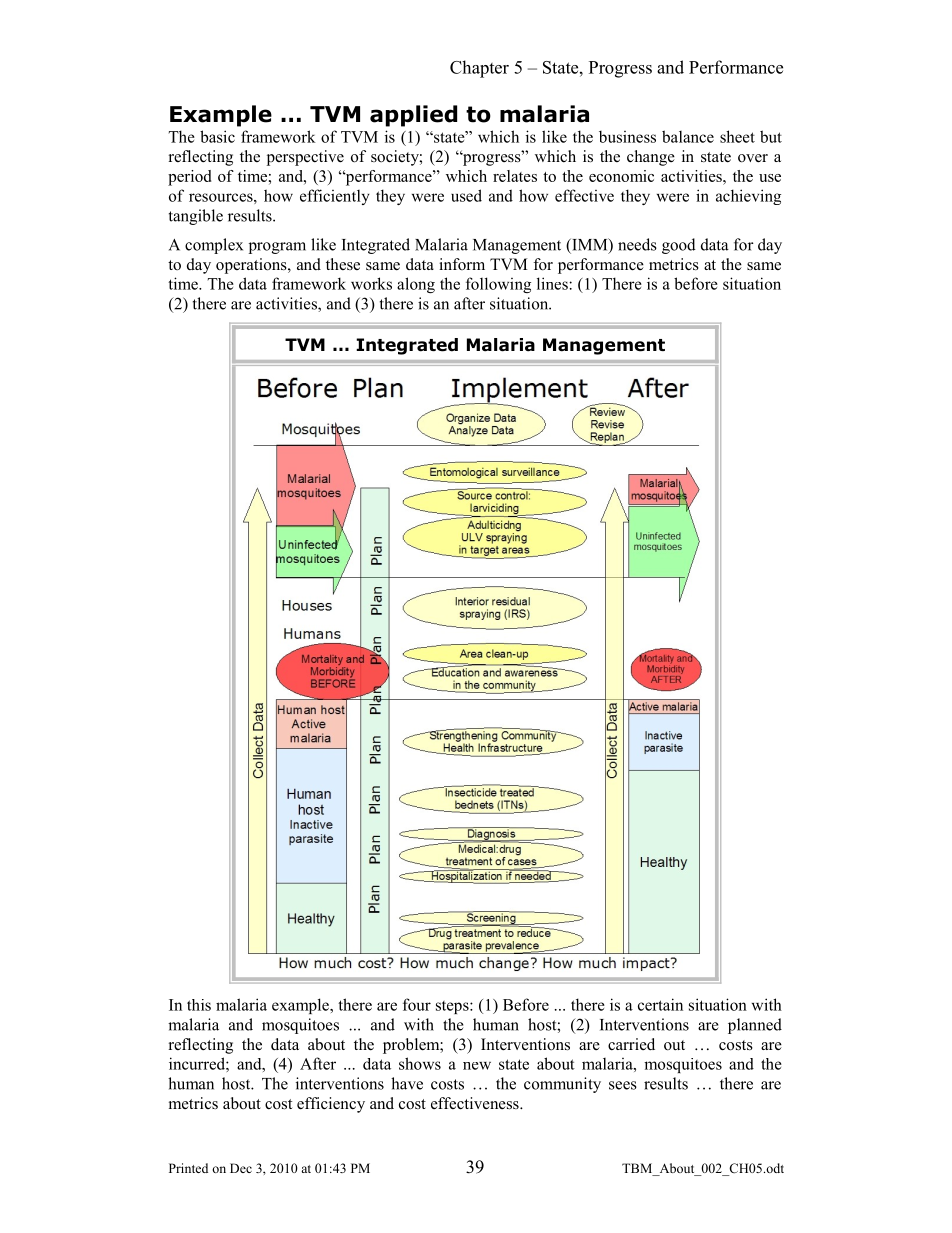 Image resolution: width=952 pixels, height=1233 pixels. I want to click on certain, so click(660, 1004).
